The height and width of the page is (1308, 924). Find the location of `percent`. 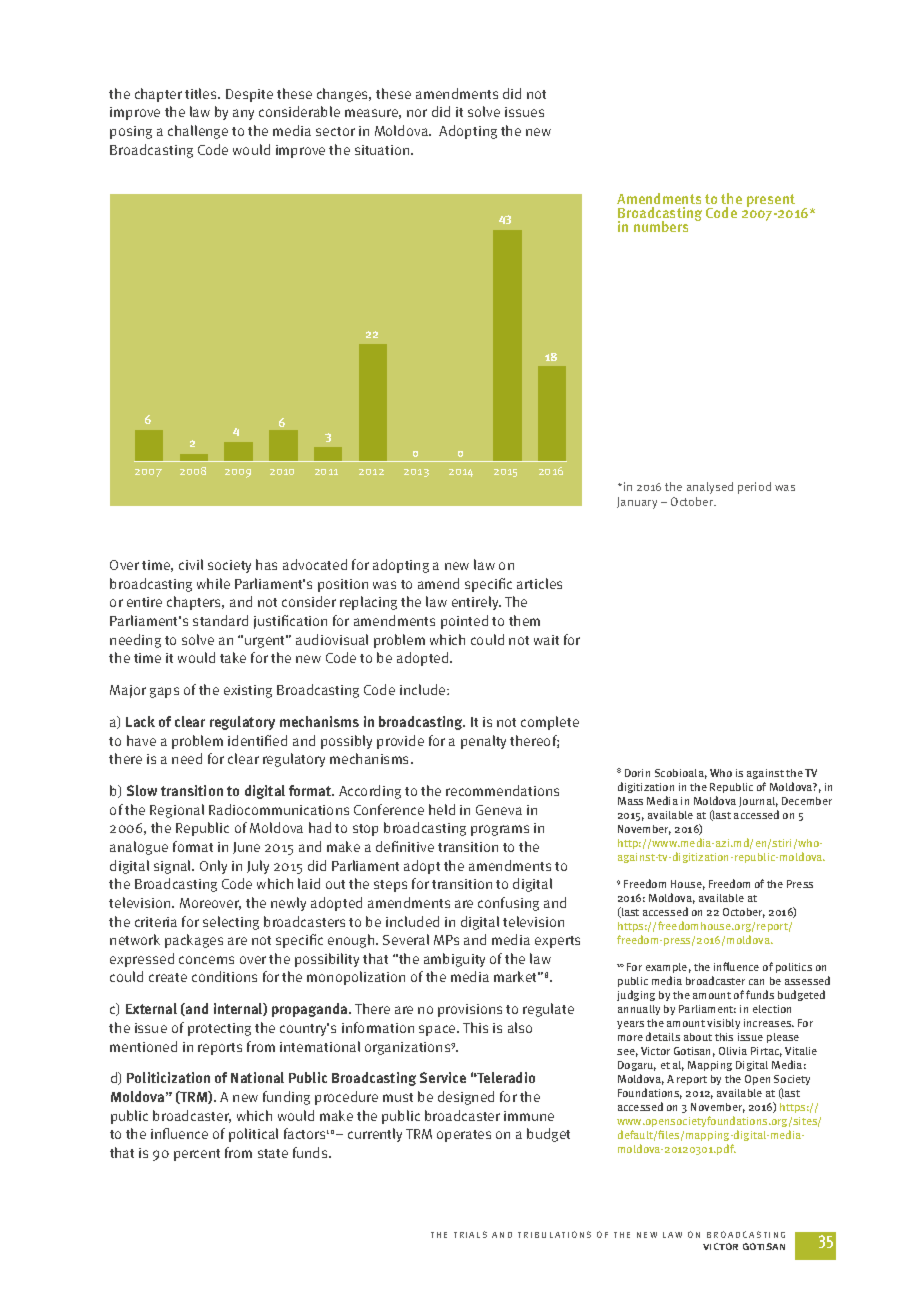

percent is located at coordinates (197, 1155).
